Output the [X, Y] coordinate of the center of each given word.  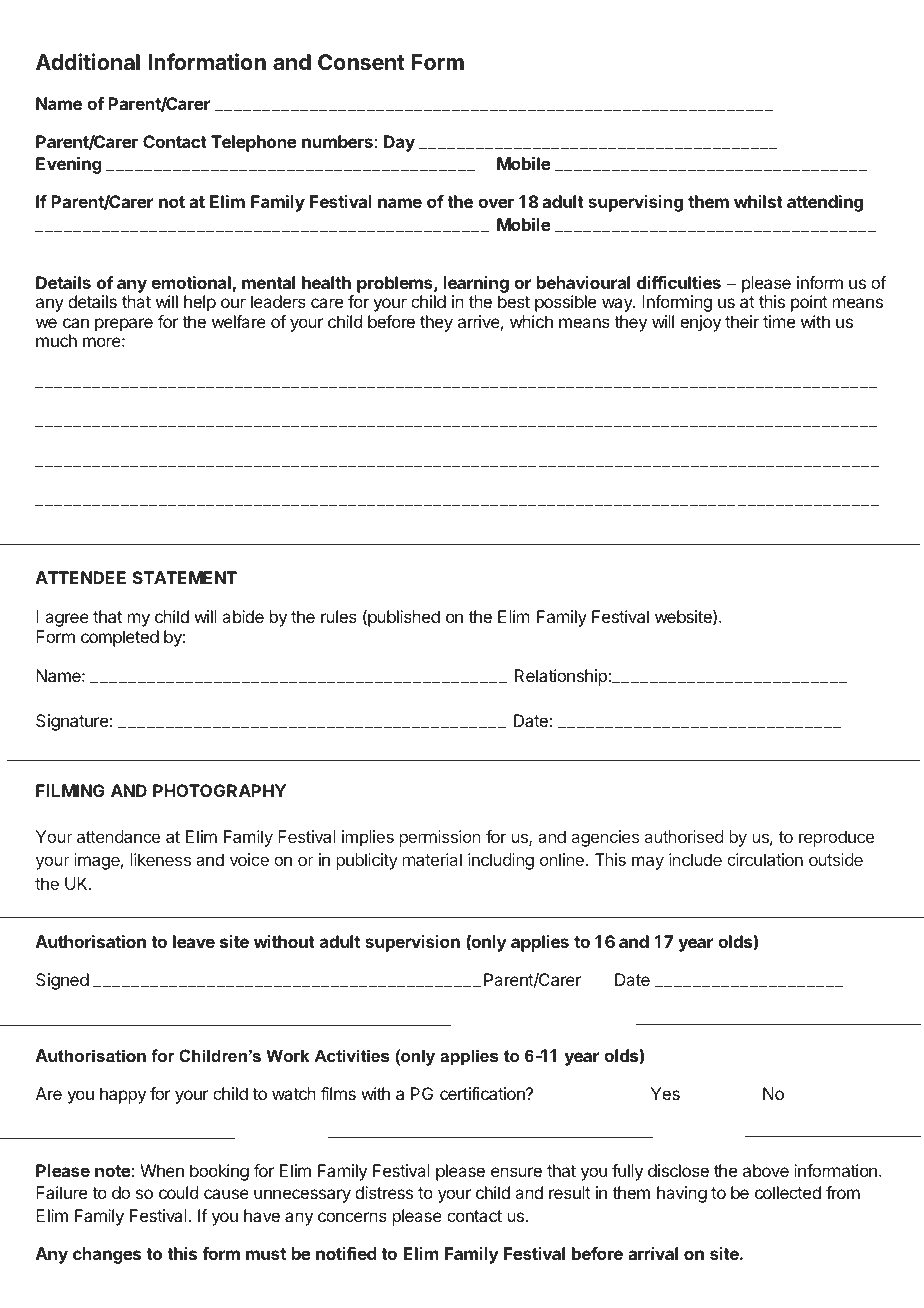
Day [399, 143]
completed [120, 638]
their [742, 321]
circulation [765, 859]
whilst [758, 201]
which [531, 321]
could [178, 1192]
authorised [684, 836]
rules [339, 616]
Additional [88, 61]
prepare [124, 325]
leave [194, 941]
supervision [412, 943]
